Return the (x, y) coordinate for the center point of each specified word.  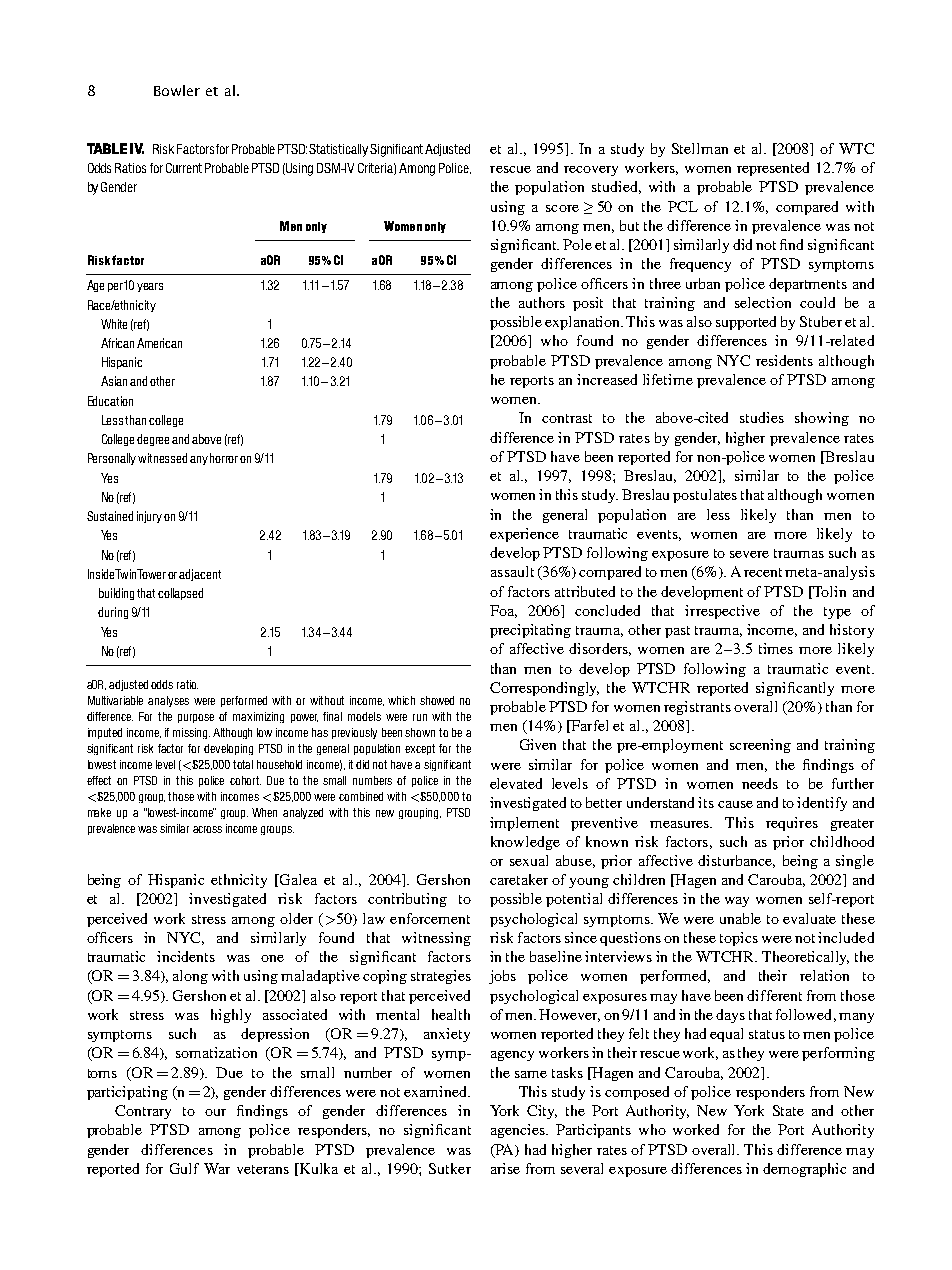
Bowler (177, 90)
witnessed (162, 458)
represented (773, 169)
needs (760, 783)
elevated (516, 783)
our (215, 1112)
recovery (591, 171)
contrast (567, 418)
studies (762, 417)
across (207, 829)
